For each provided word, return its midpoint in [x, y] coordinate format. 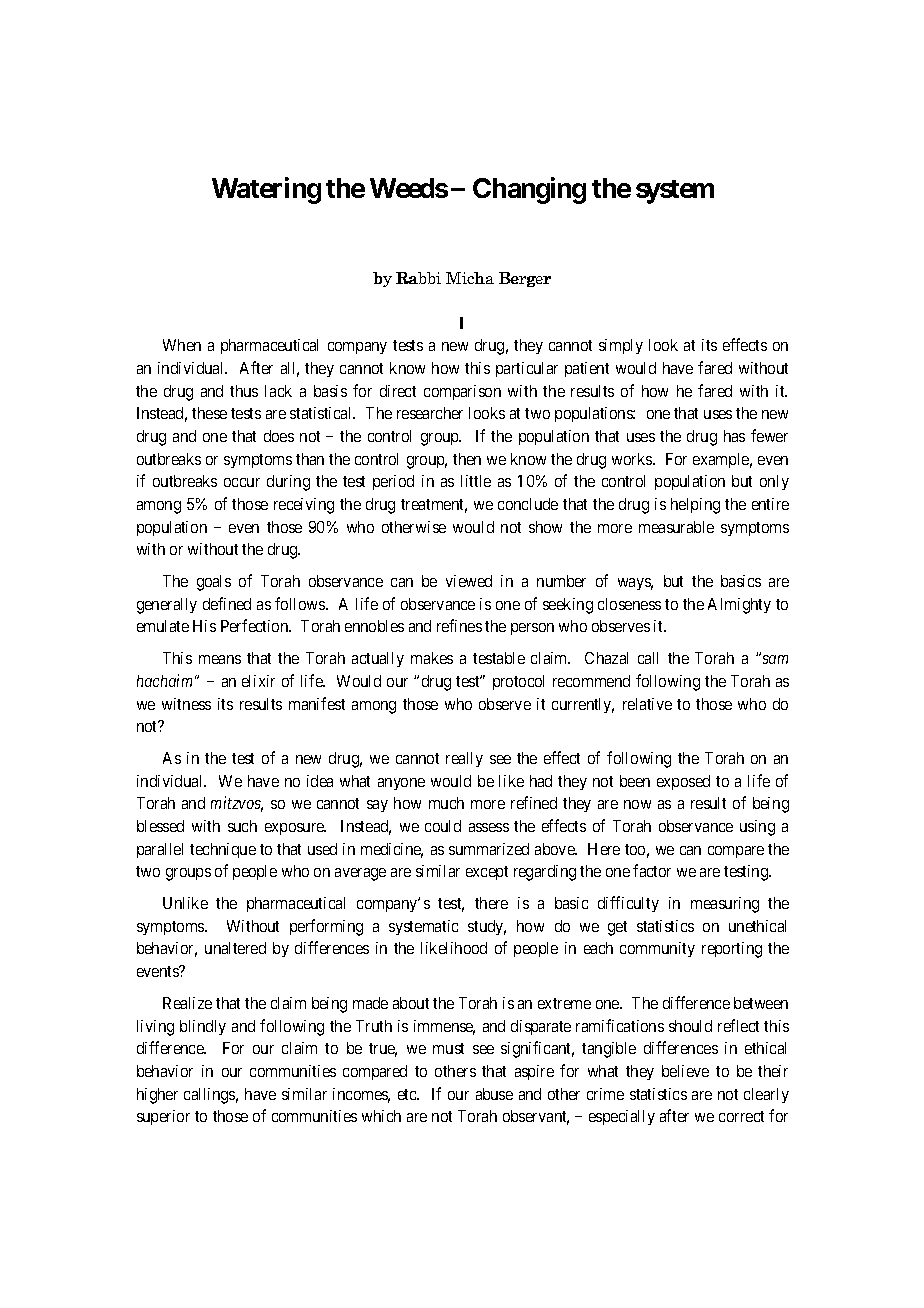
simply [621, 346]
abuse [494, 1094]
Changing [529, 190]
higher [157, 1096]
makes [432, 658]
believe [685, 1071]
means [220, 659]
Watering [266, 190]
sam [775, 659]
